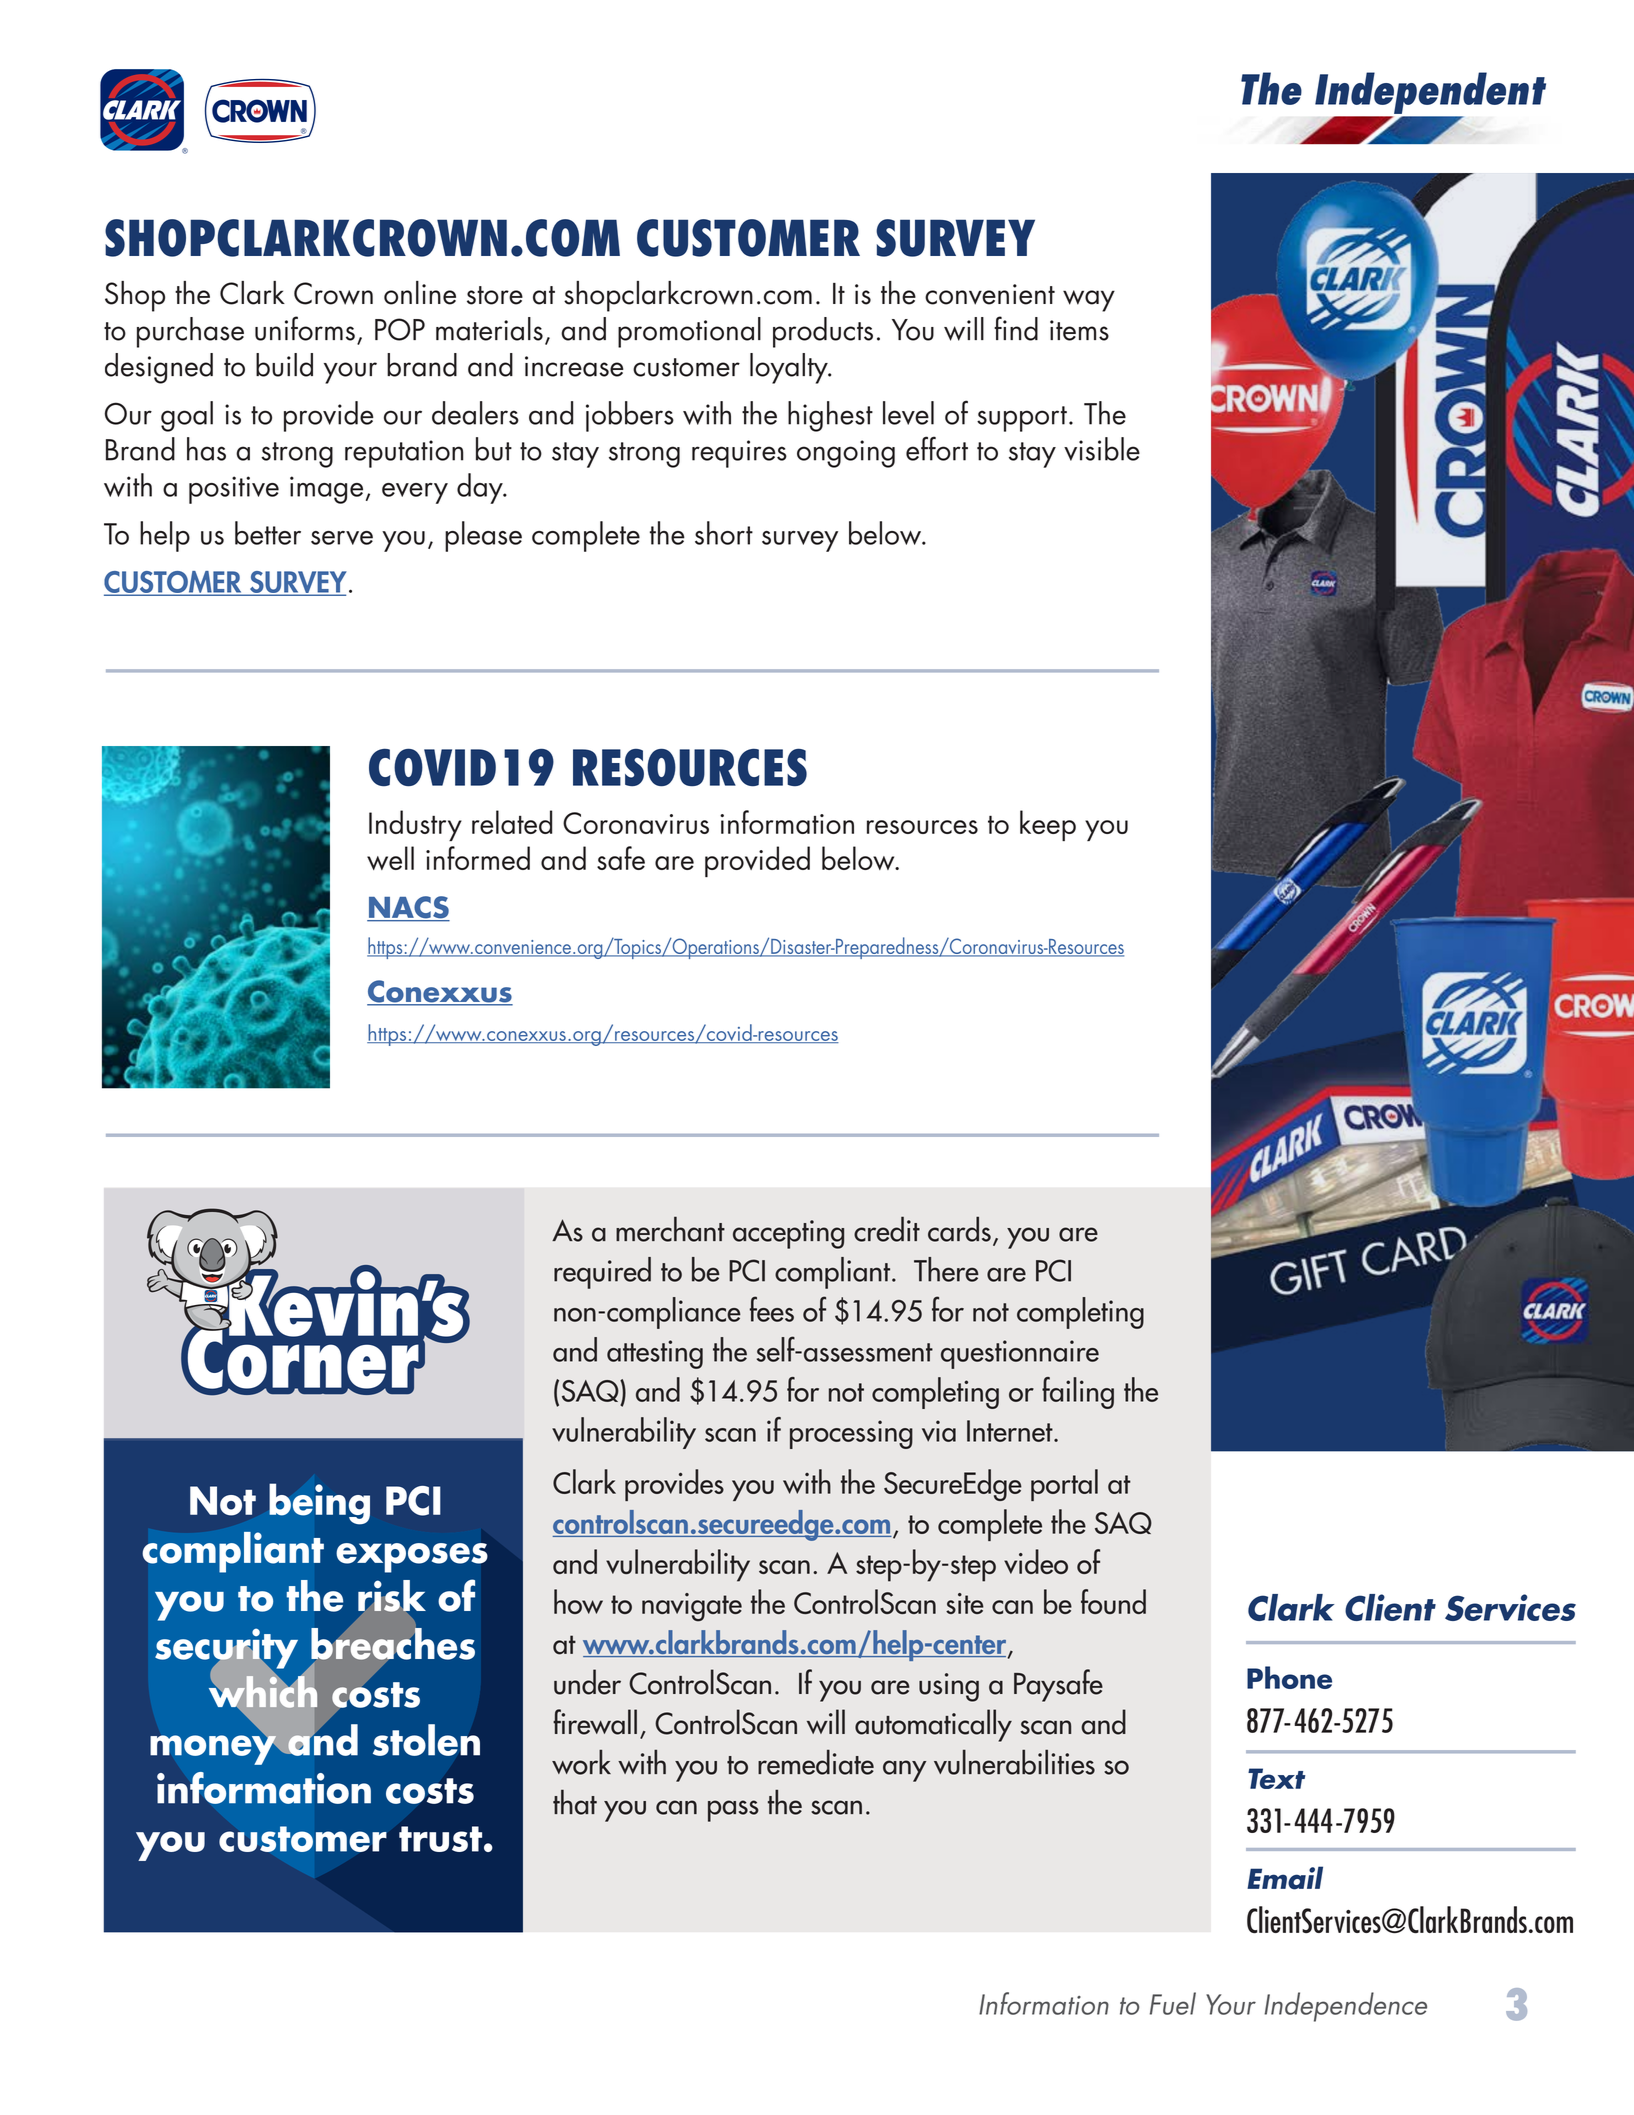 The image size is (1634, 2115). What do you see at coordinates (733, 1811) in the screenshot?
I see `pass` at bounding box center [733, 1811].
